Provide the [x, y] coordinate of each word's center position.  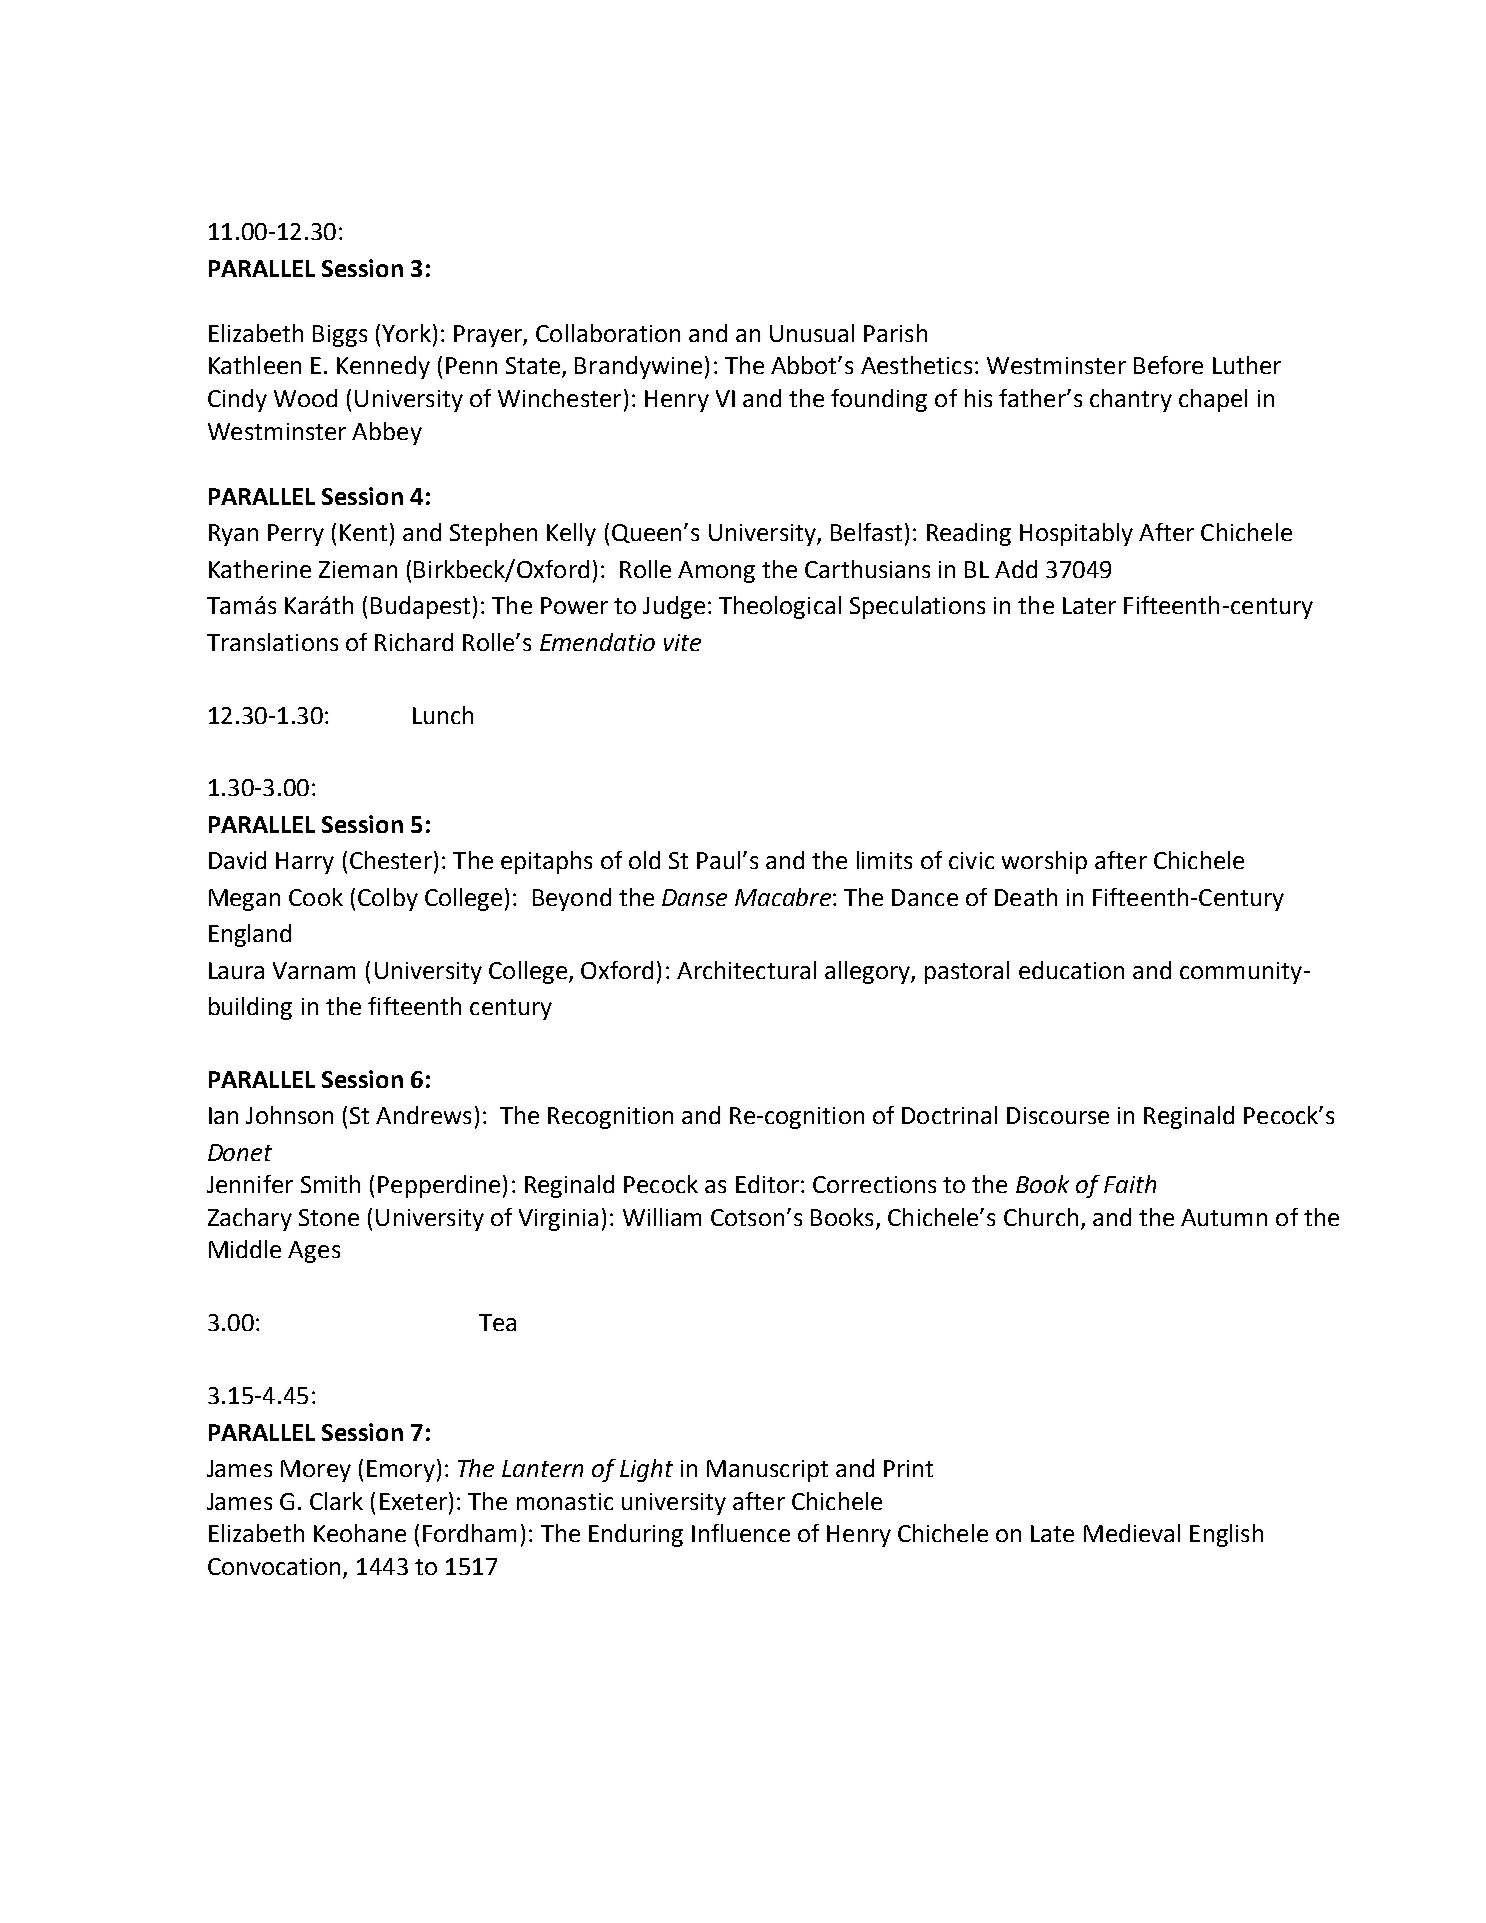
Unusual [812, 333]
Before [1168, 365]
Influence [741, 1533]
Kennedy [383, 367]
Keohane [360, 1533]
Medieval [1132, 1533]
